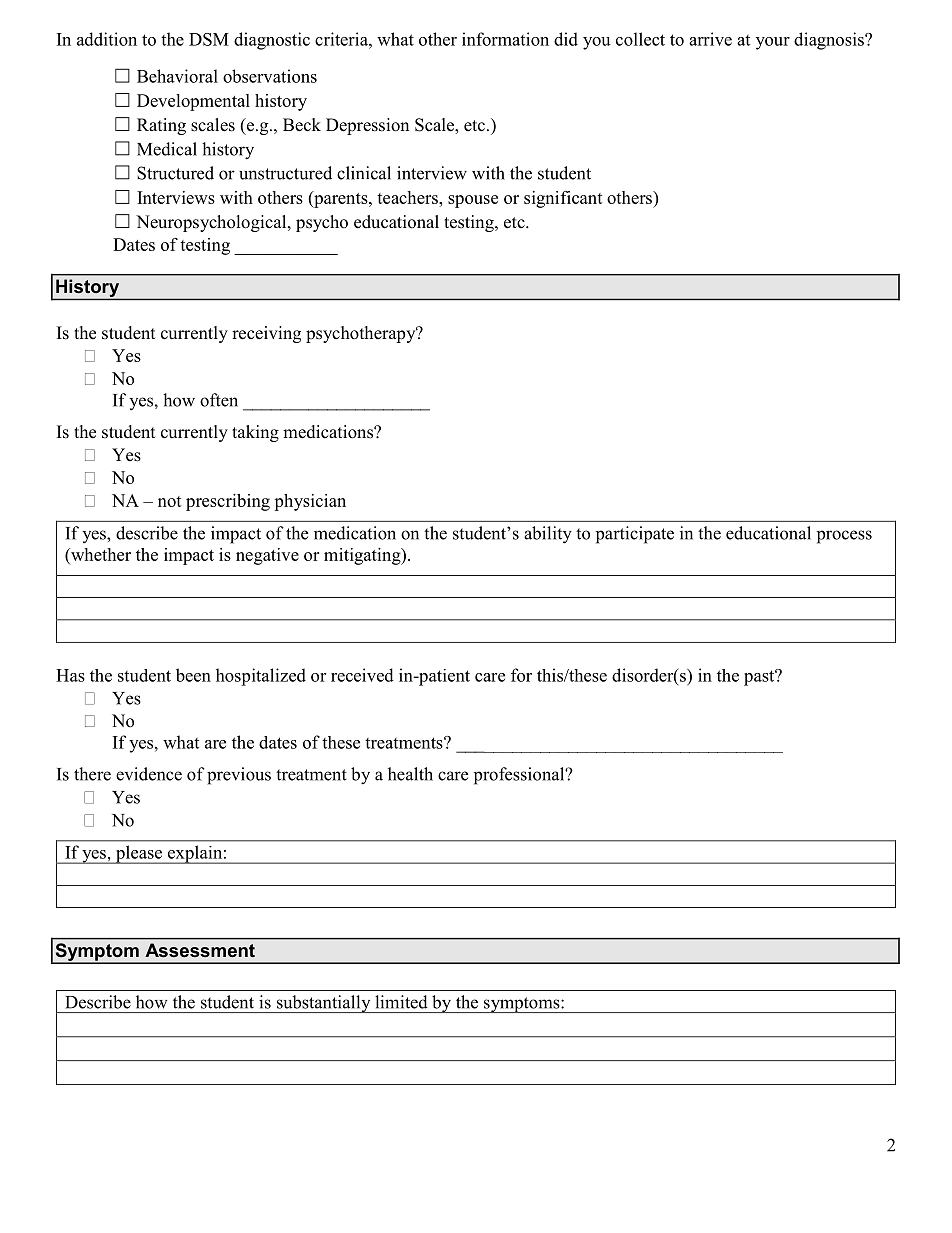 The width and height of the page is (952, 1233). Describe the element at coordinates (266, 334) in the page. I see `receiving` at that location.
